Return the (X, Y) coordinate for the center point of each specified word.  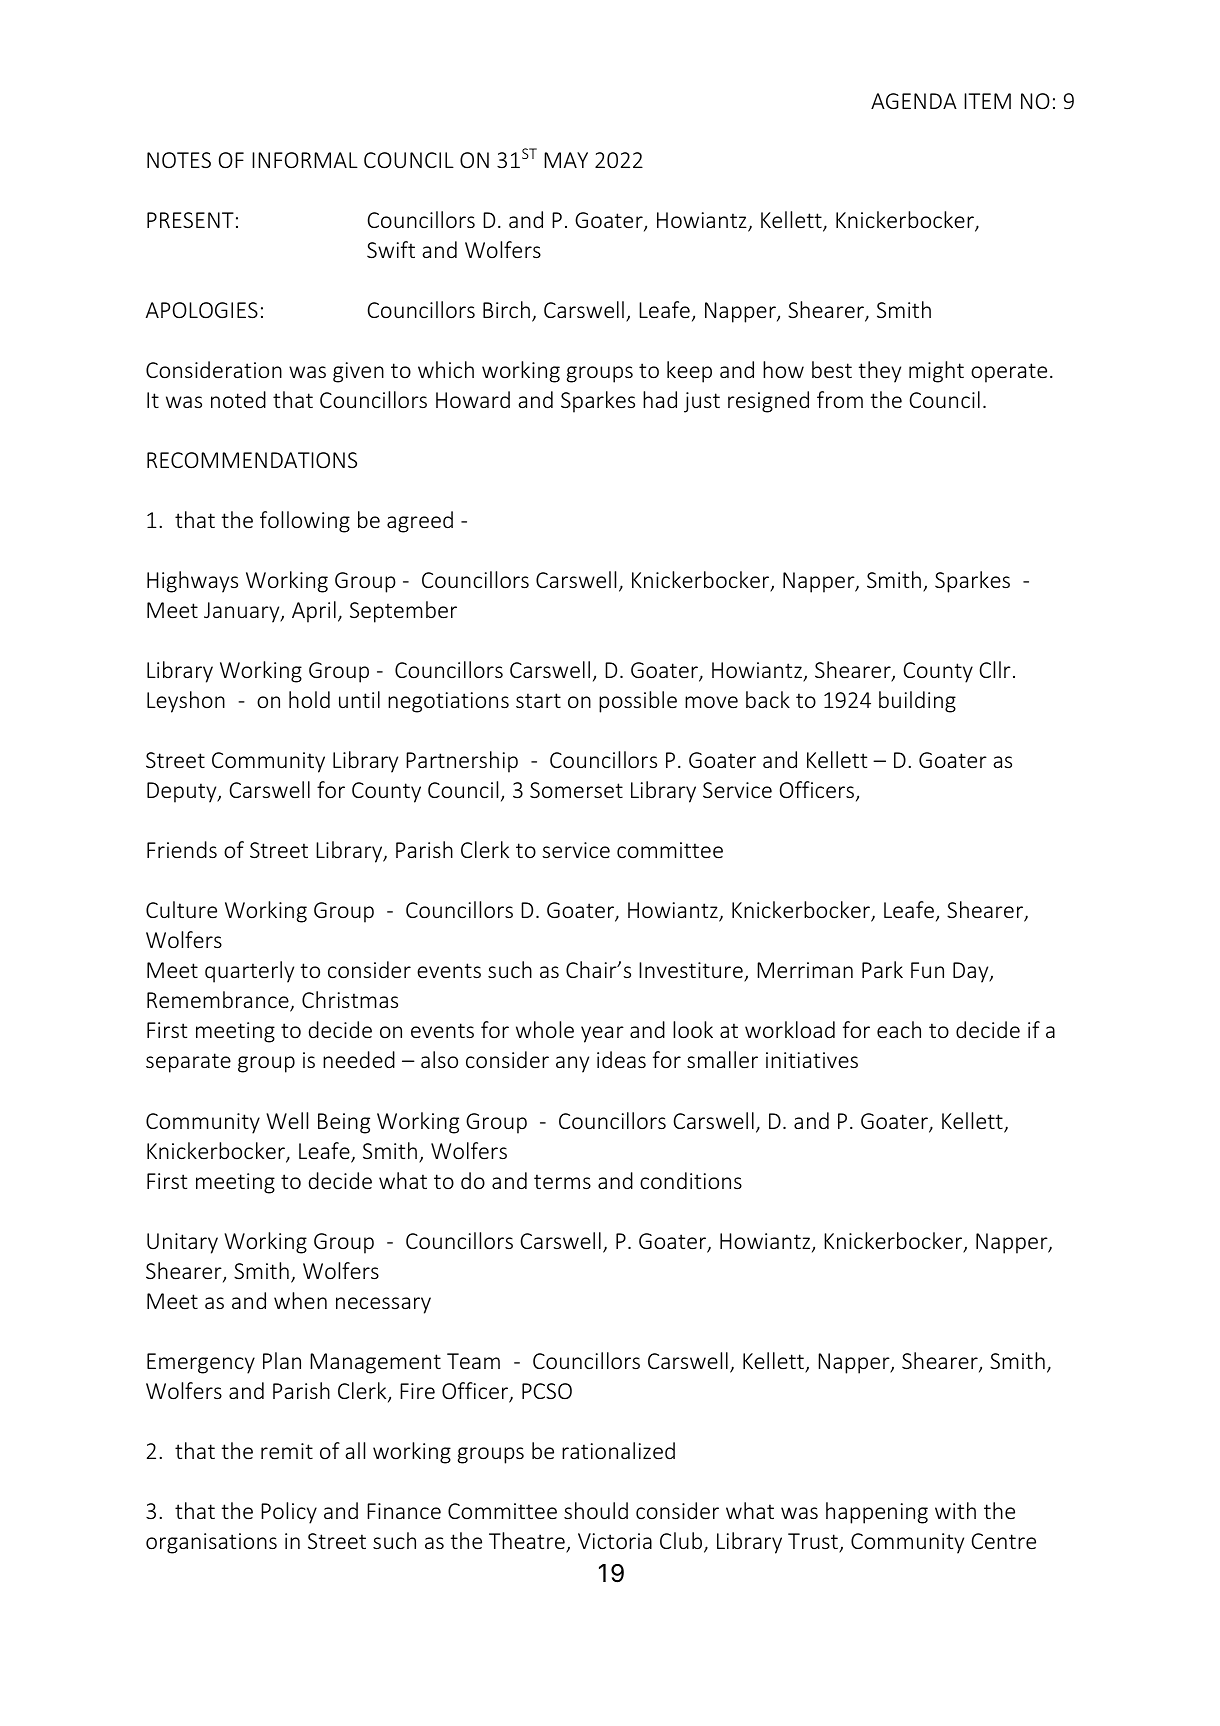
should (596, 1510)
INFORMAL (305, 160)
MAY (566, 160)
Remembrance (219, 1001)
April (314, 612)
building (917, 702)
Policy (289, 1513)
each (899, 1029)
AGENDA (914, 101)
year (602, 1034)
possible (638, 702)
